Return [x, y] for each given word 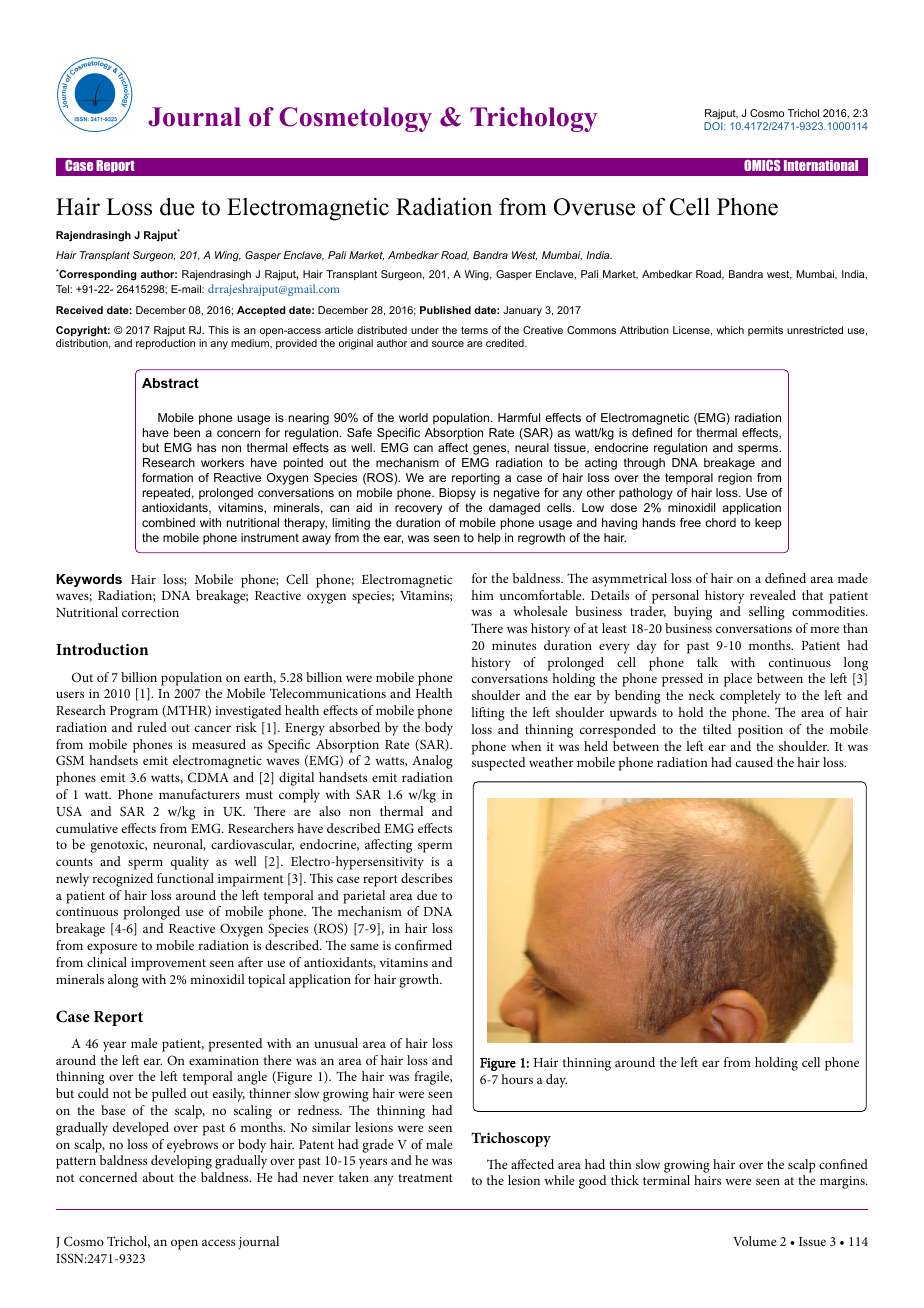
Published [445, 310]
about [158, 1177]
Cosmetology [355, 119]
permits [765, 331]
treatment [425, 1178]
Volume [755, 1241]
